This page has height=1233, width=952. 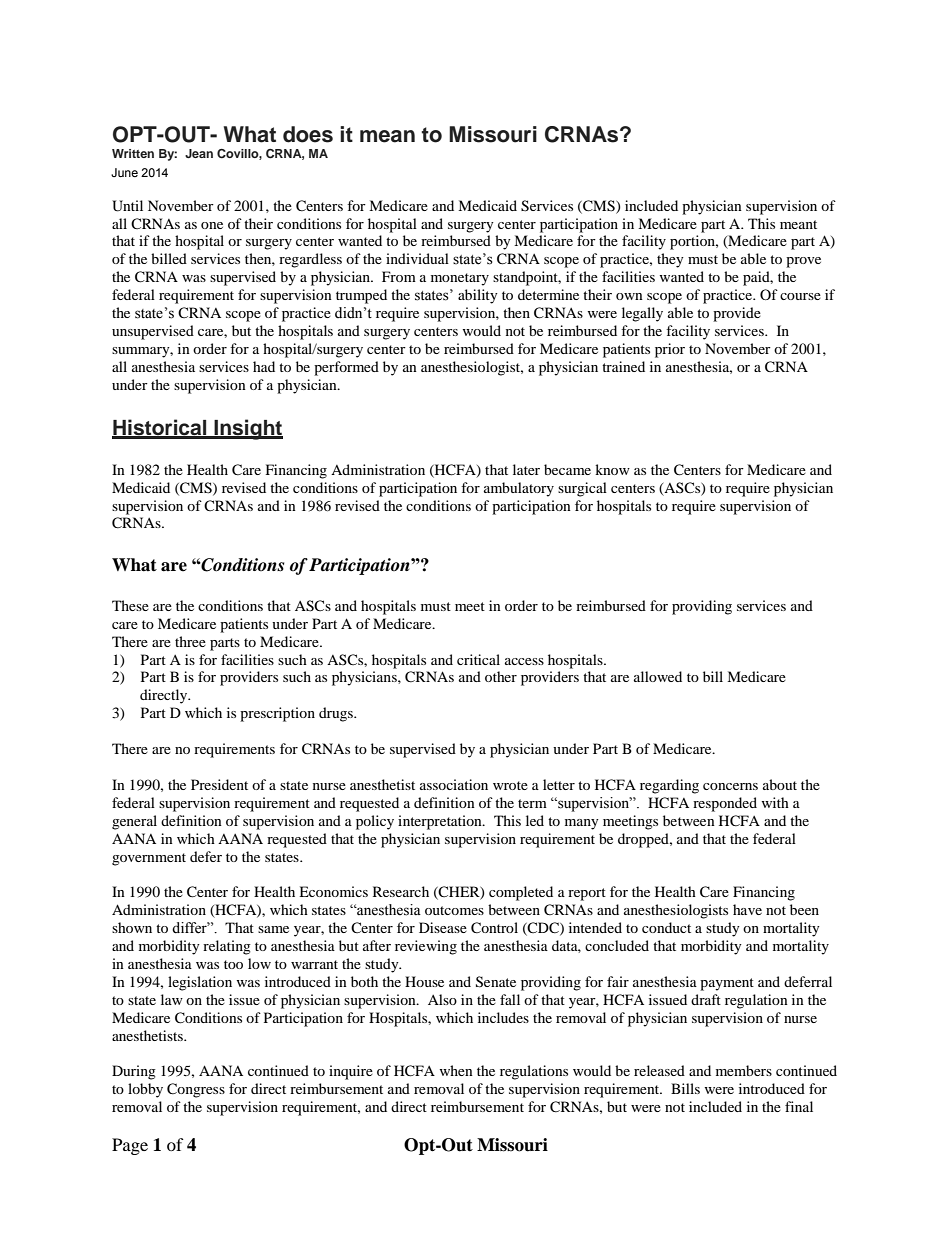 What do you see at coordinates (199, 153) in the page?
I see `Jean` at bounding box center [199, 153].
